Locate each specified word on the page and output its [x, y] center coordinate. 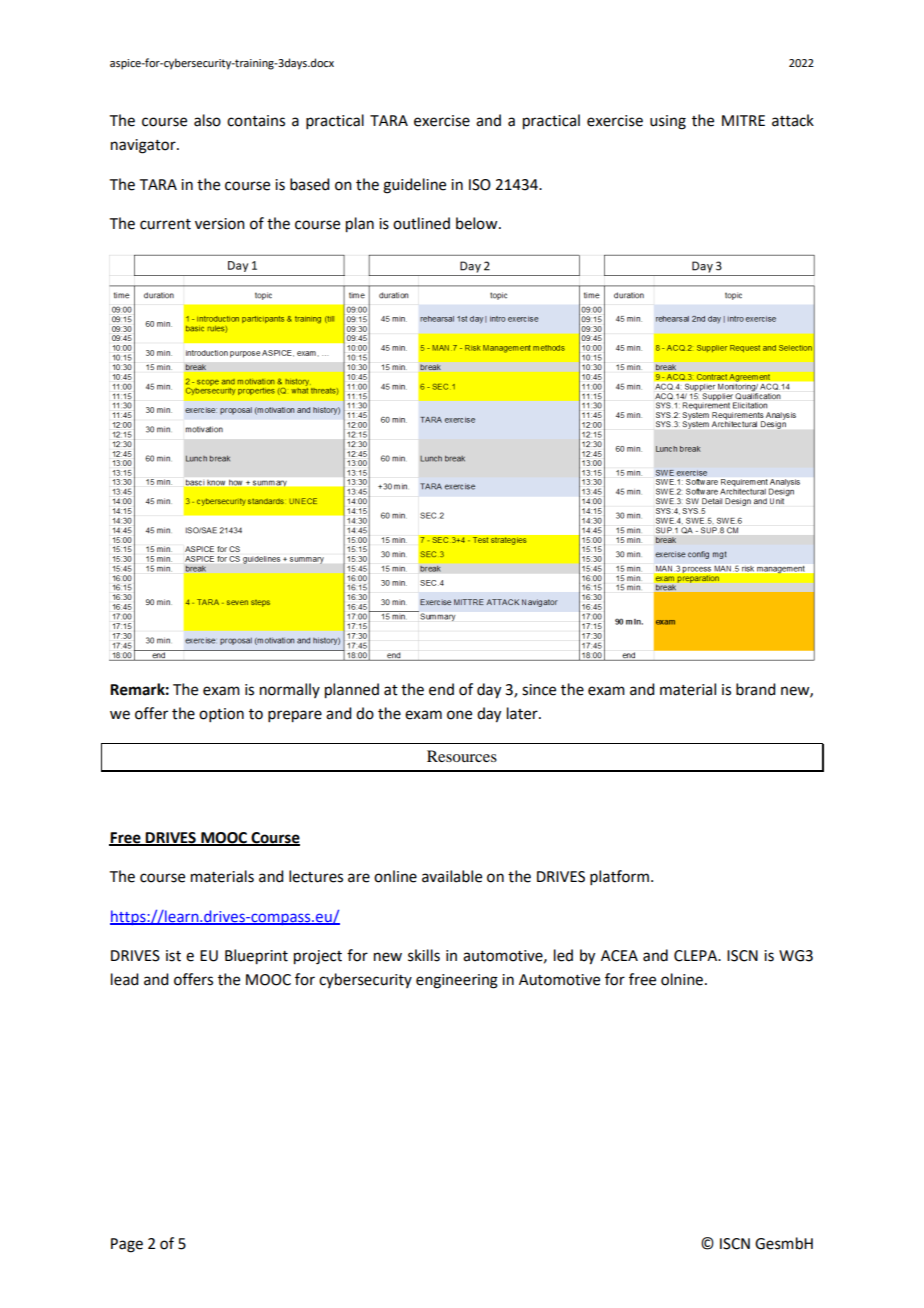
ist [173, 956]
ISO [480, 185]
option [221, 715]
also [207, 120]
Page [127, 1245]
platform [619, 877]
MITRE [743, 120]
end [441, 689]
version [220, 224]
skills [424, 955]
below [478, 223]
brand [755, 689]
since [539, 690]
